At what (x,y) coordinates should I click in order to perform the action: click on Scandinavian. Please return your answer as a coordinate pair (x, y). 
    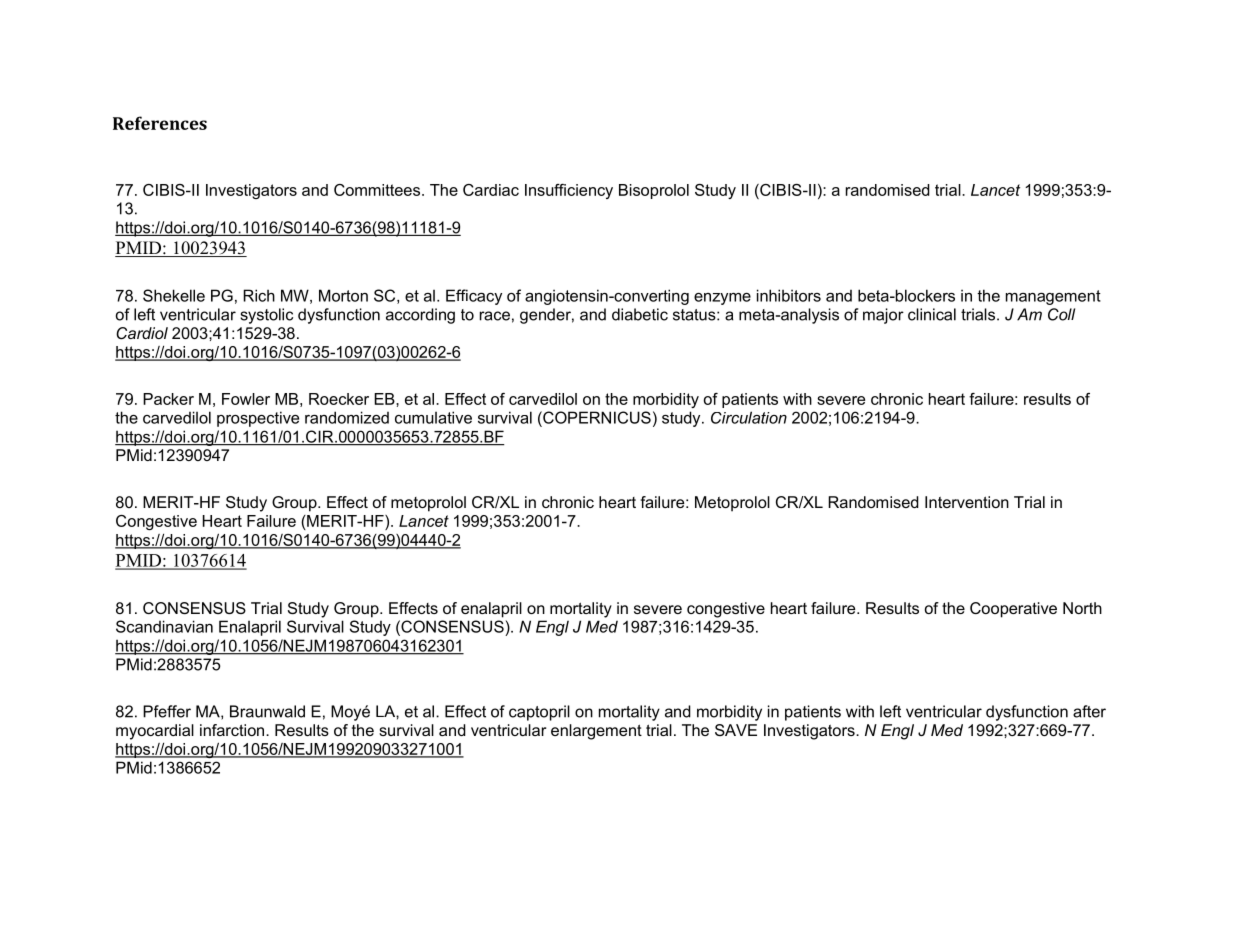
    Looking at the image, I should click on (164, 626).
